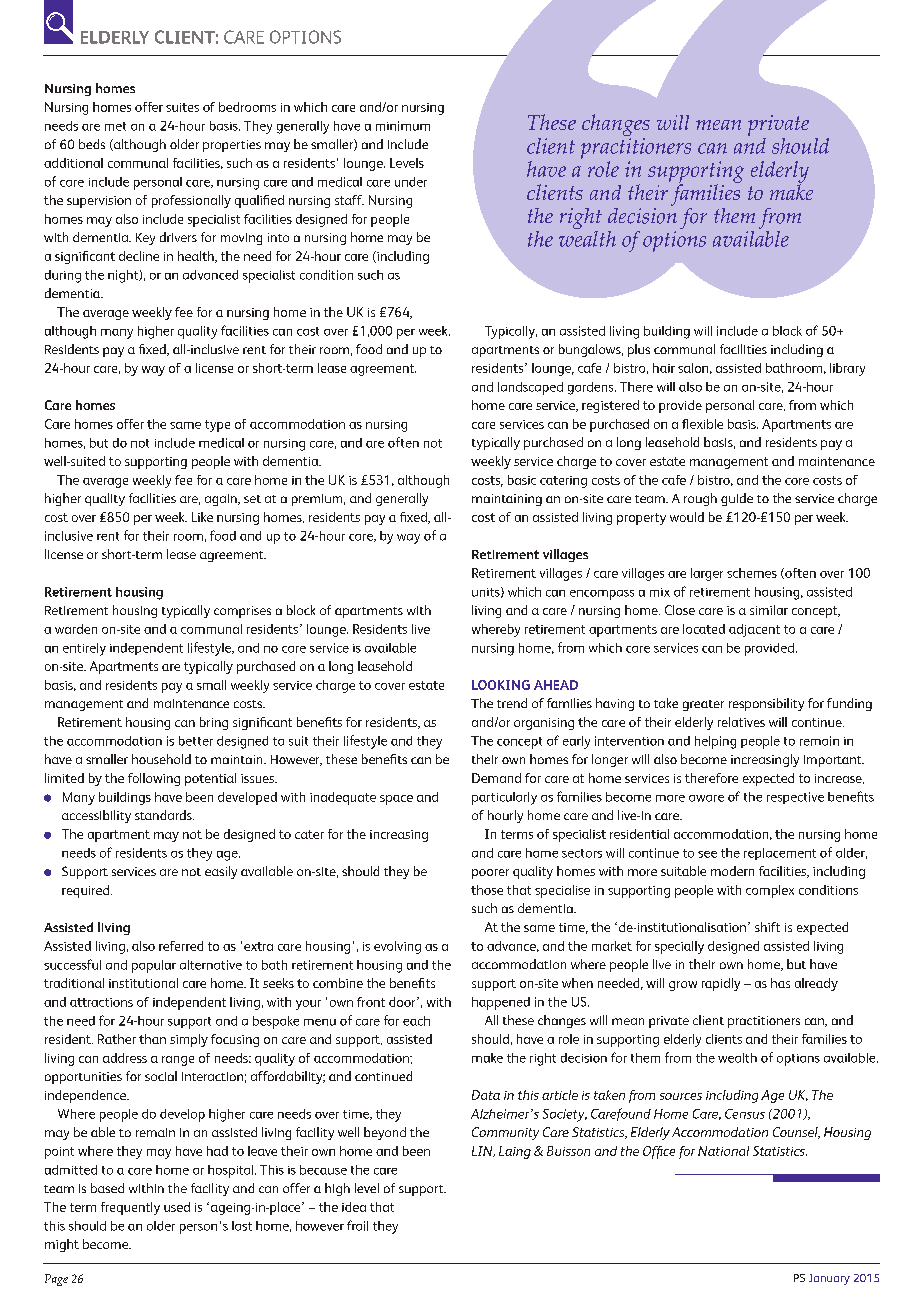  I want to click on flexible, so click(702, 424).
